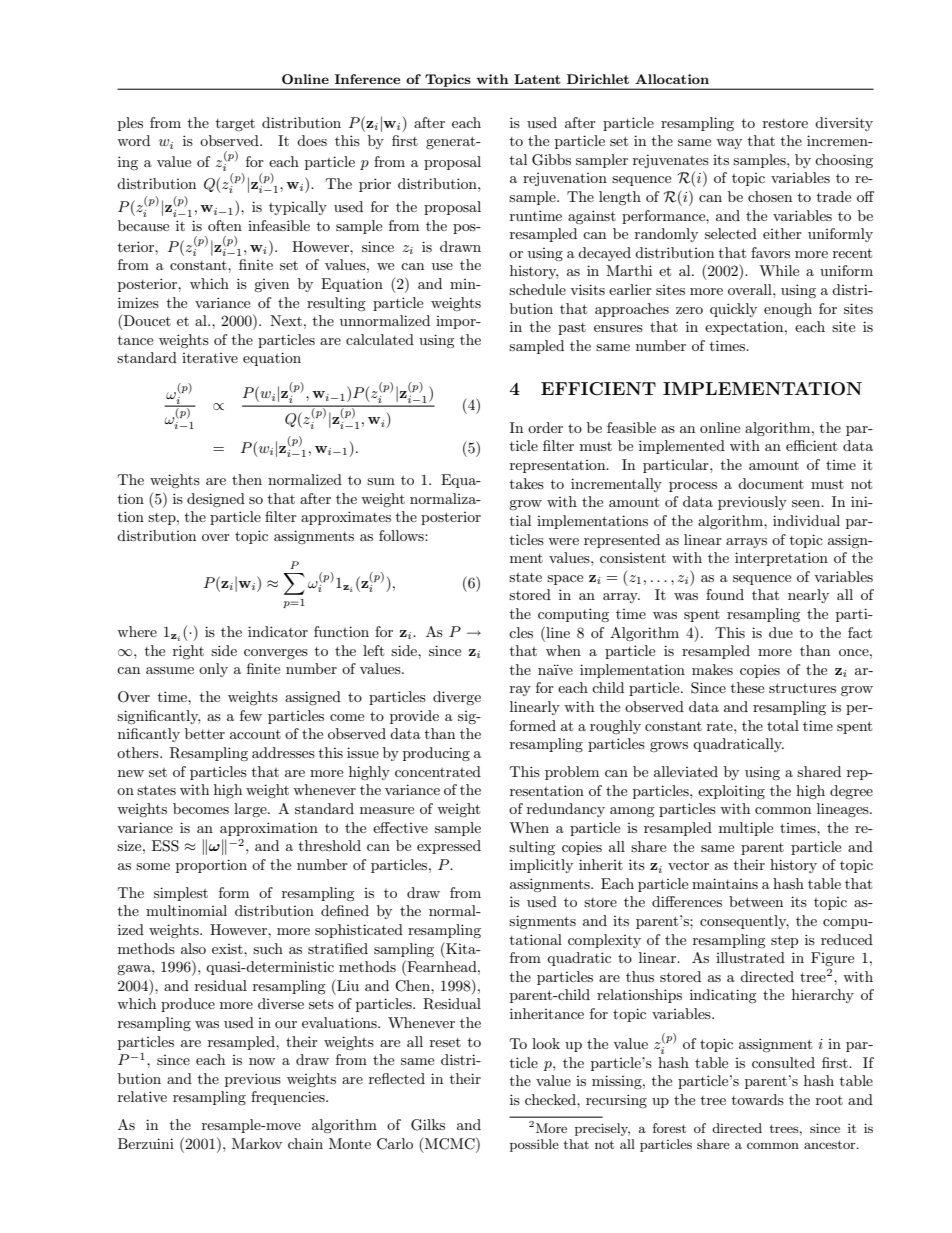  What do you see at coordinates (186, 910) in the page?
I see `multinomial` at bounding box center [186, 910].
